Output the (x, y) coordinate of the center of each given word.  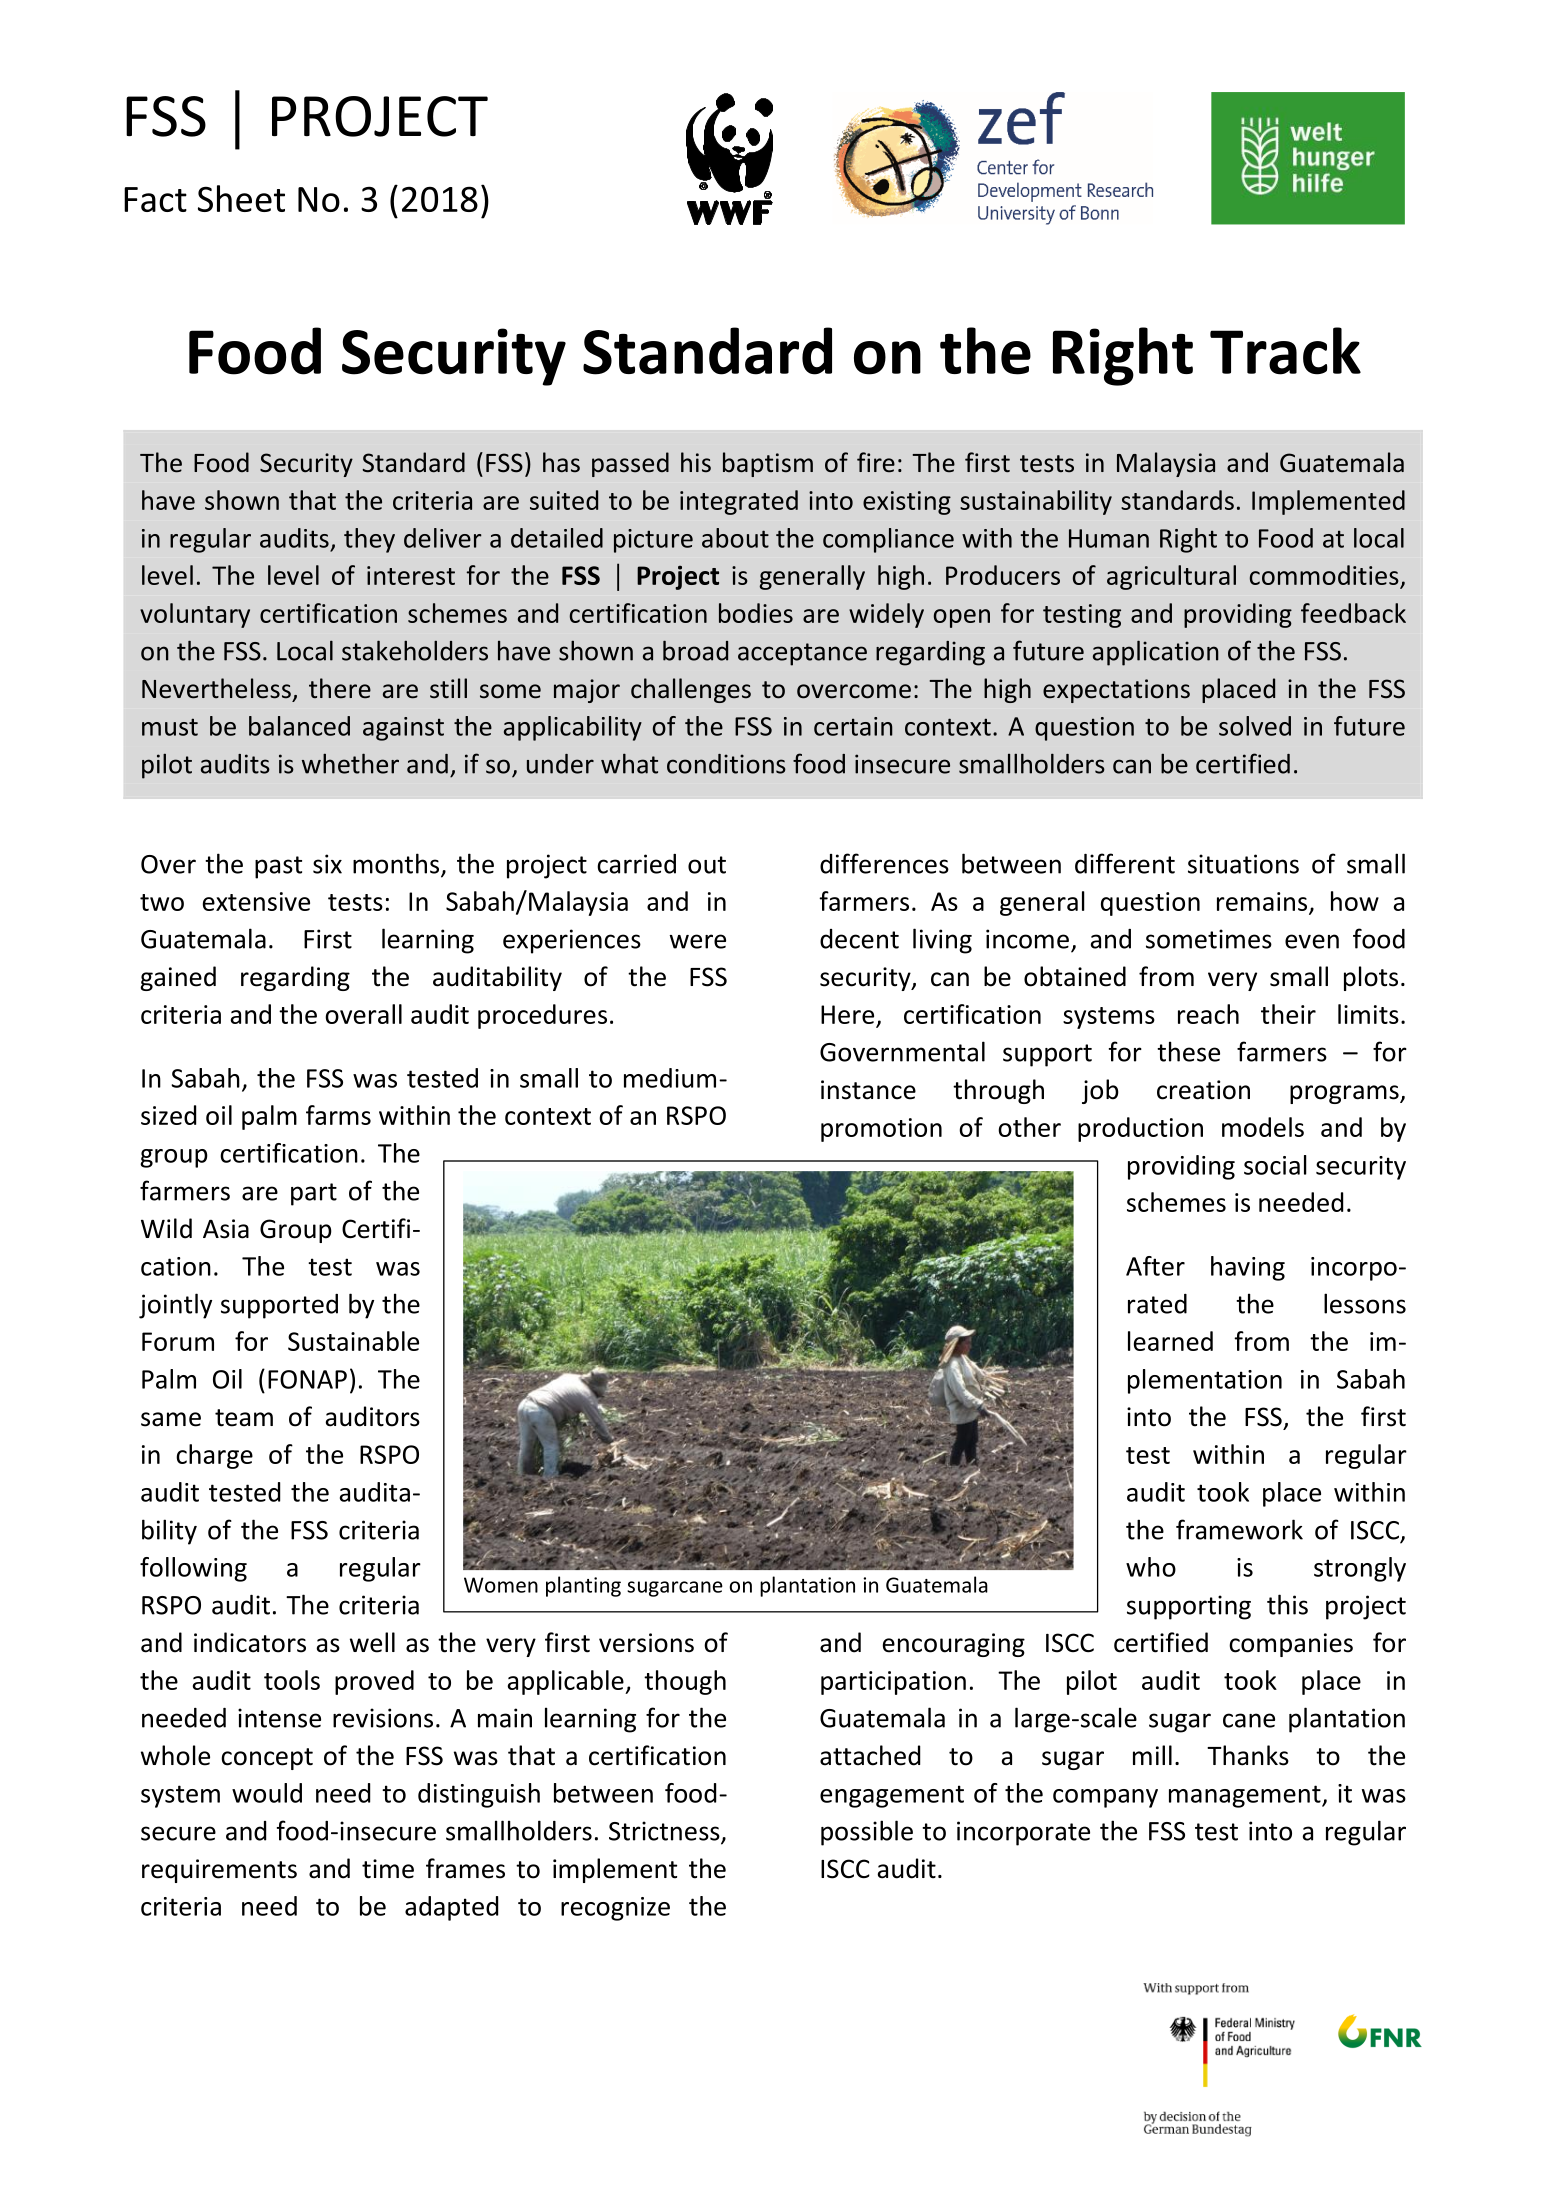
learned (1170, 1341)
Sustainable (353, 1341)
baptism (768, 464)
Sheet (241, 198)
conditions (726, 764)
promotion (881, 1130)
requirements (219, 1871)
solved (1255, 726)
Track (1285, 351)
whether (350, 763)
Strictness (665, 1832)
